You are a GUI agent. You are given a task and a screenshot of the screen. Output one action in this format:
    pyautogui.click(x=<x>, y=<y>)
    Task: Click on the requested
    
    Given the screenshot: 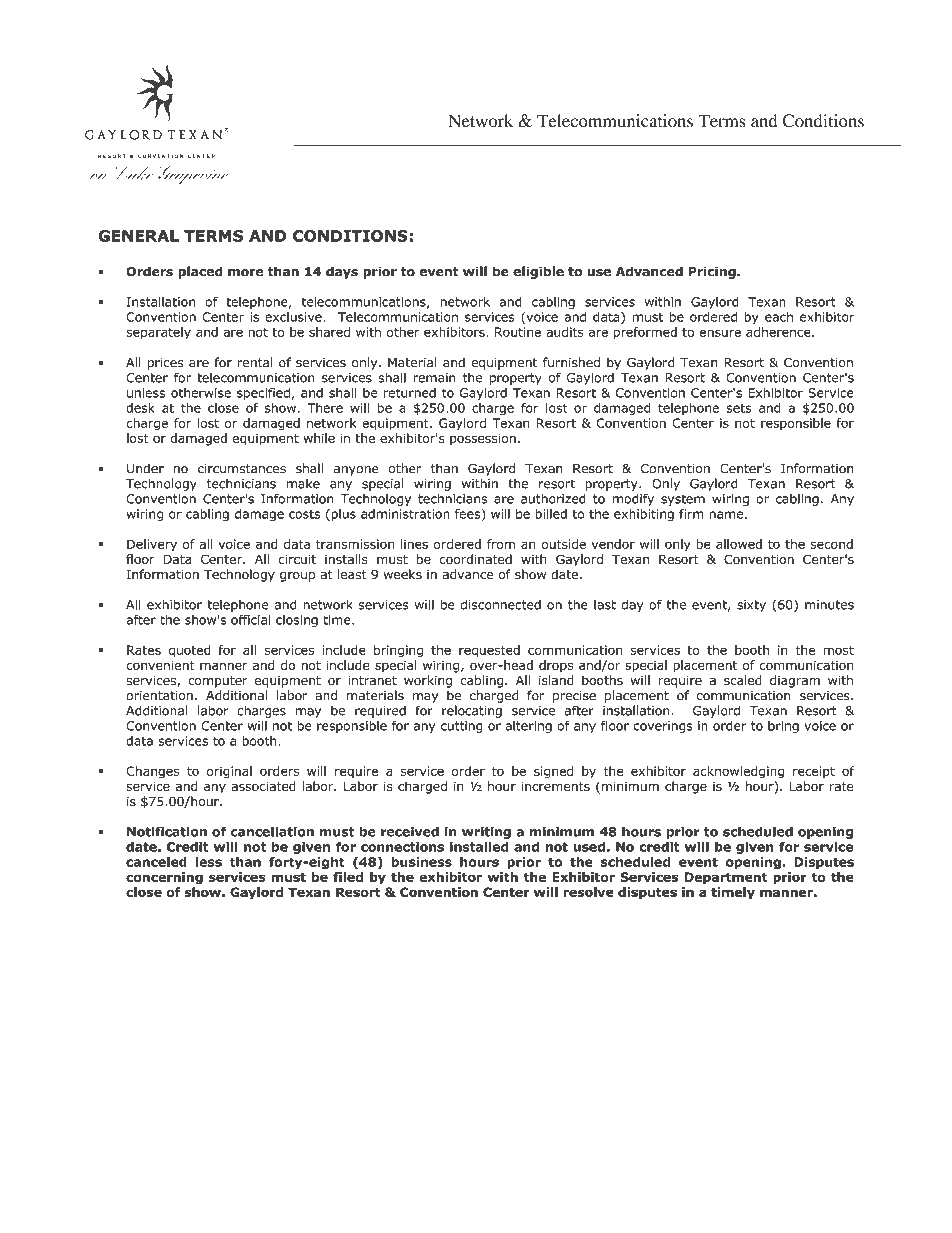 What is the action you would take?
    pyautogui.click(x=489, y=651)
